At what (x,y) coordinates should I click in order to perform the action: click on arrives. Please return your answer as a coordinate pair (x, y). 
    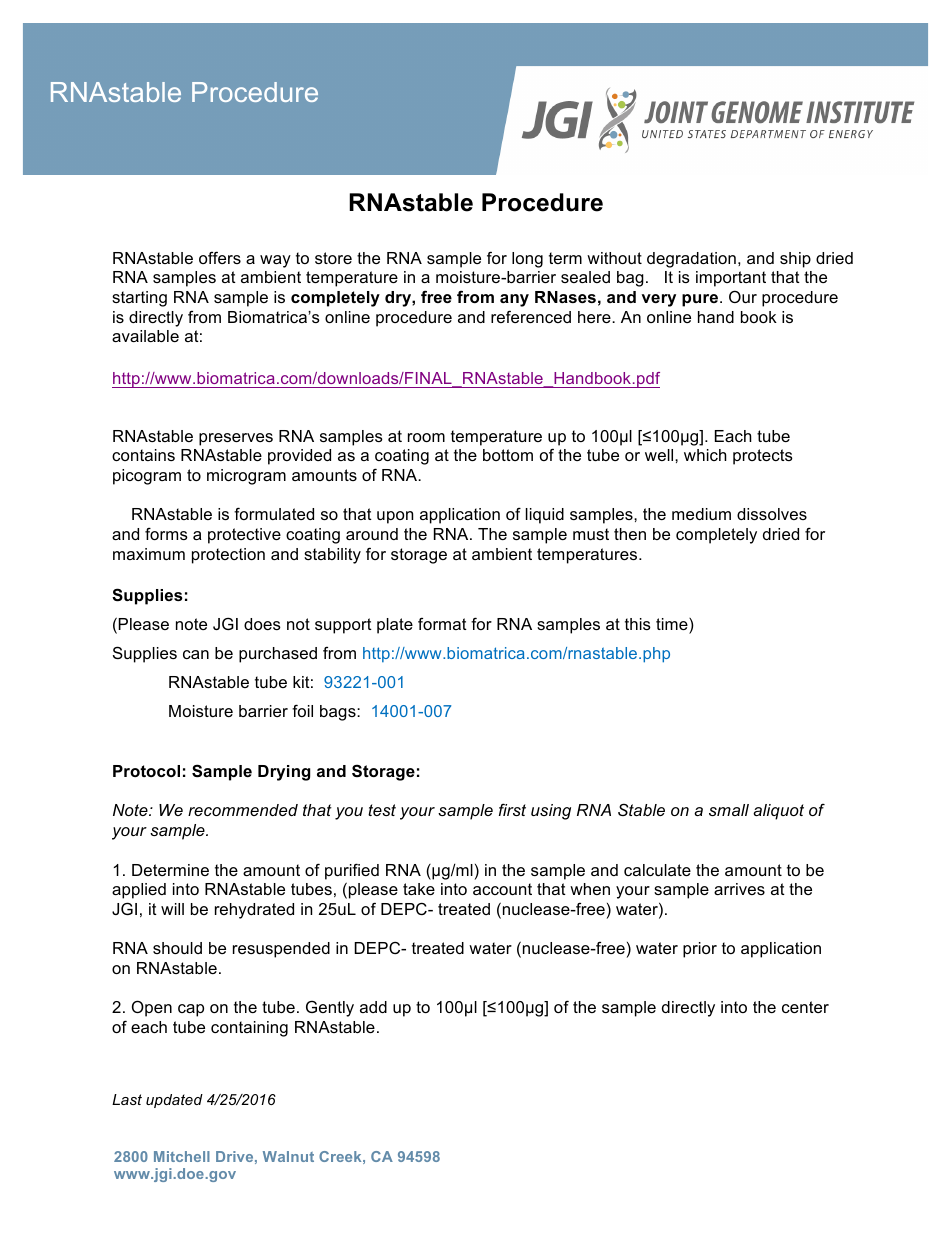
    Looking at the image, I should click on (739, 889).
